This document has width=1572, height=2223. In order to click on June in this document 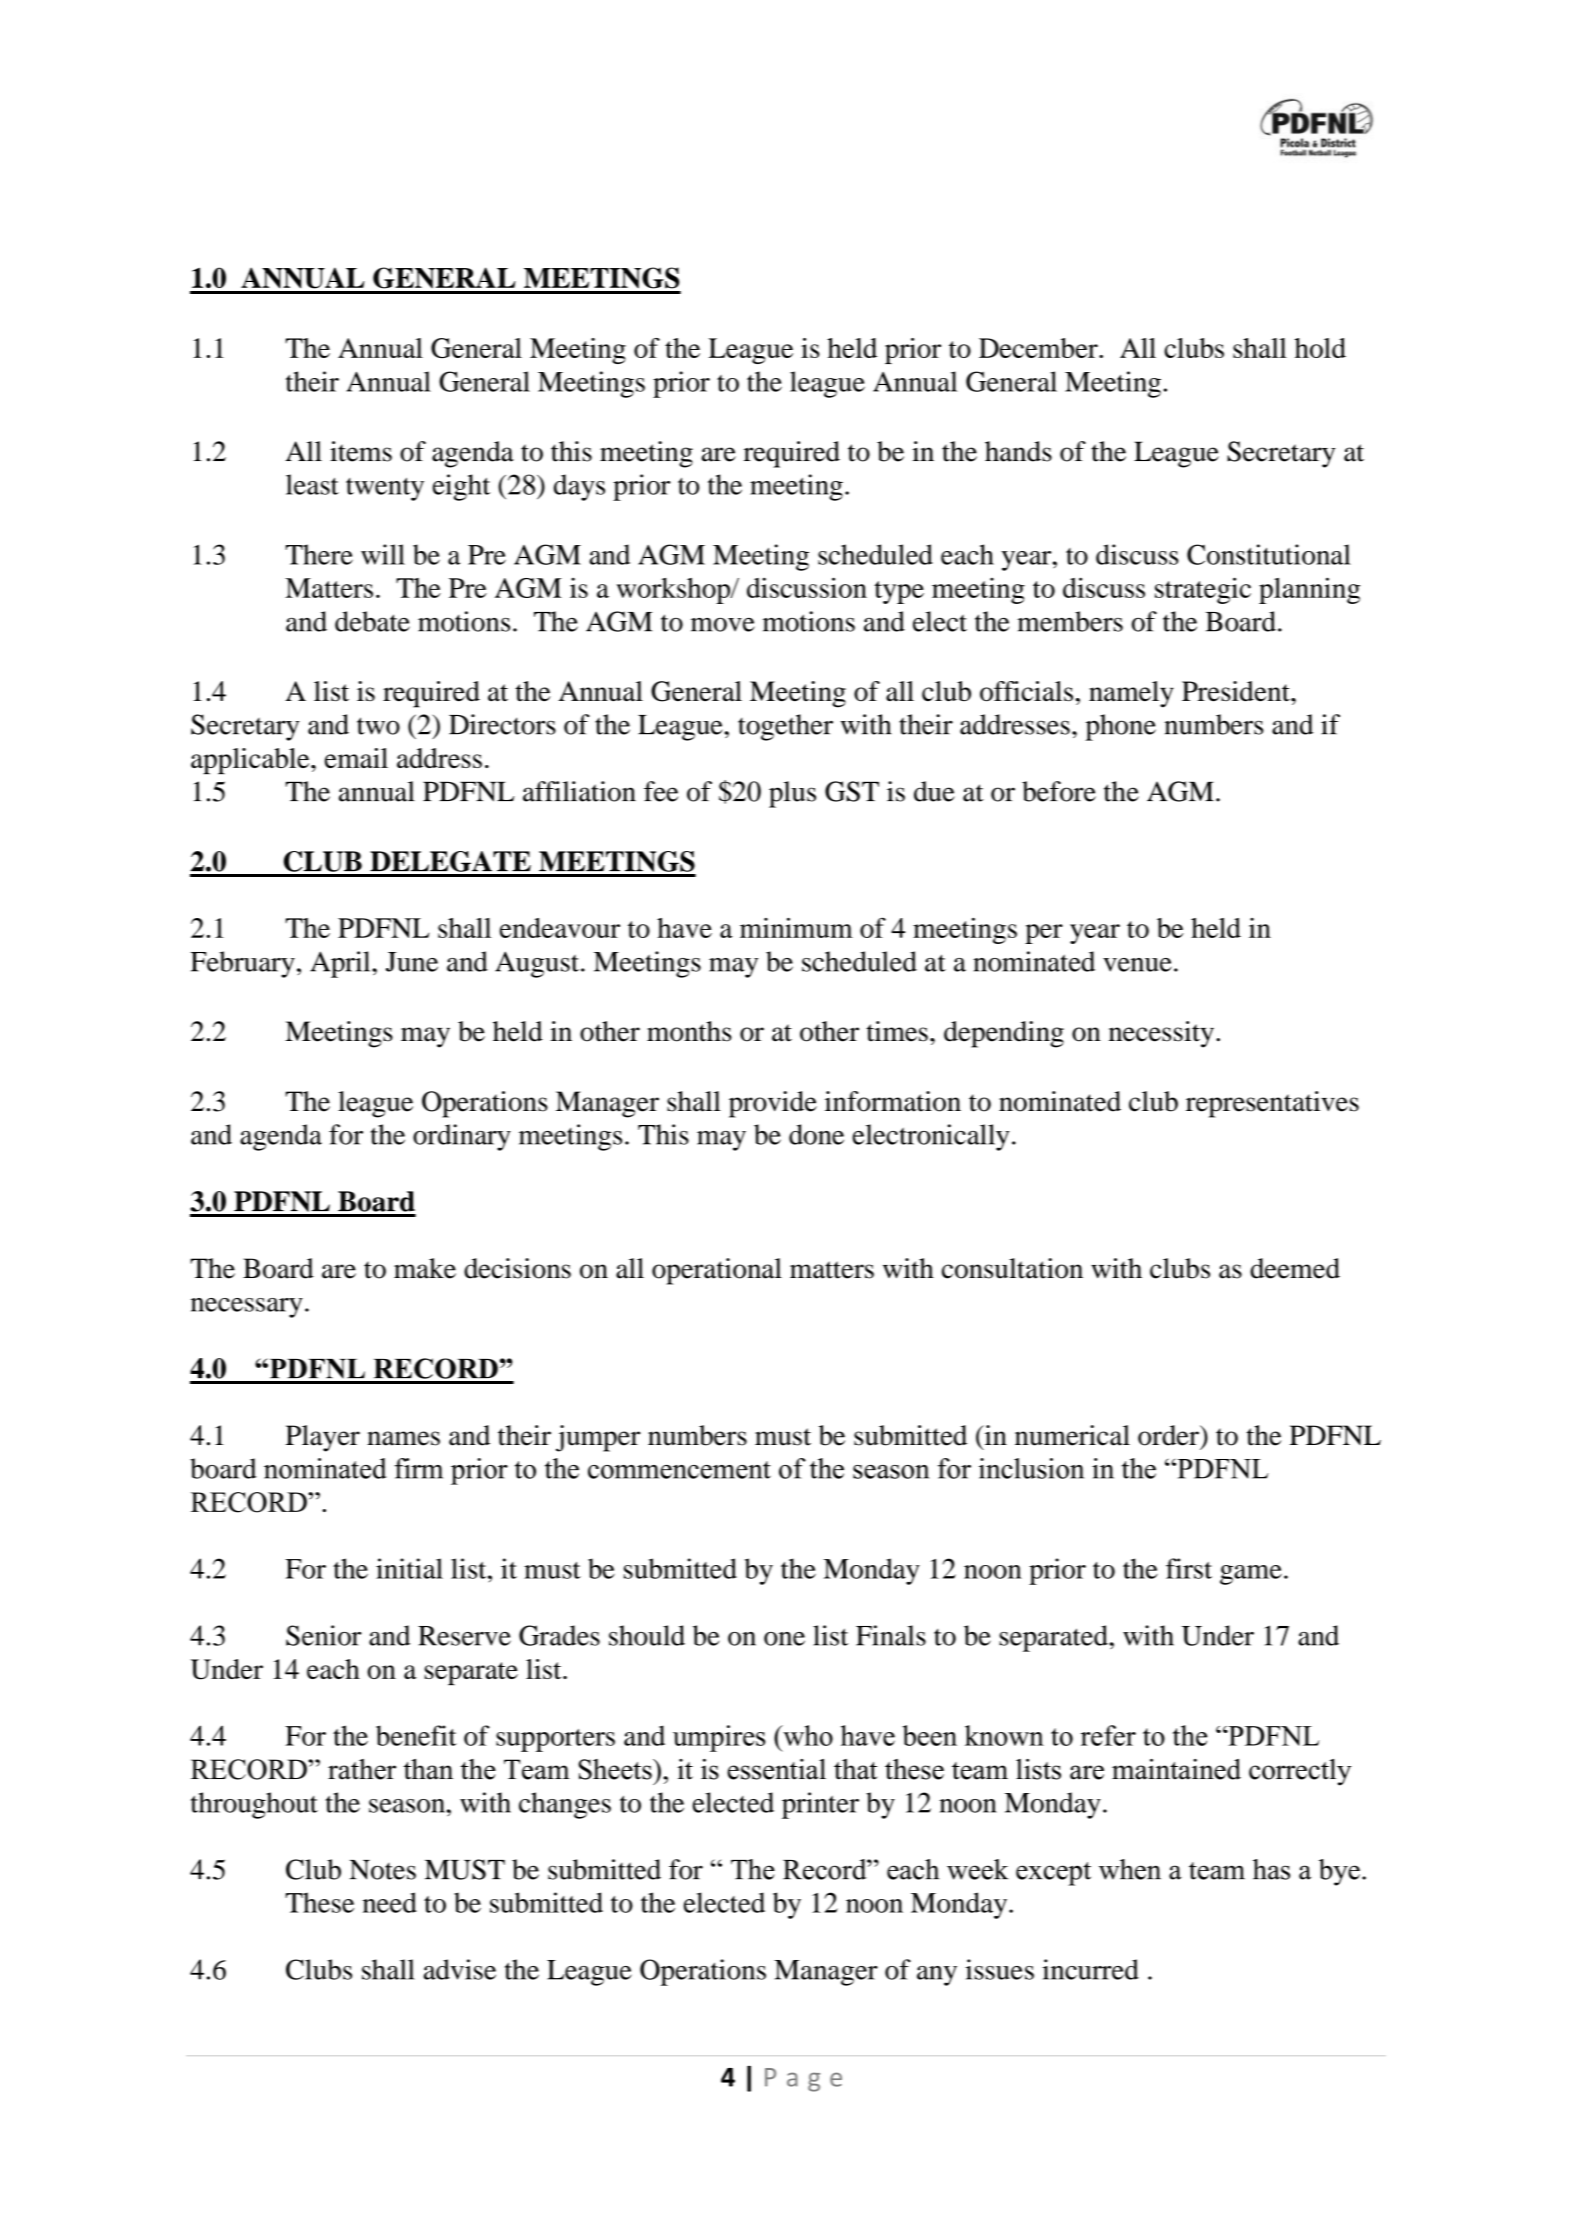, I will do `click(412, 962)`.
